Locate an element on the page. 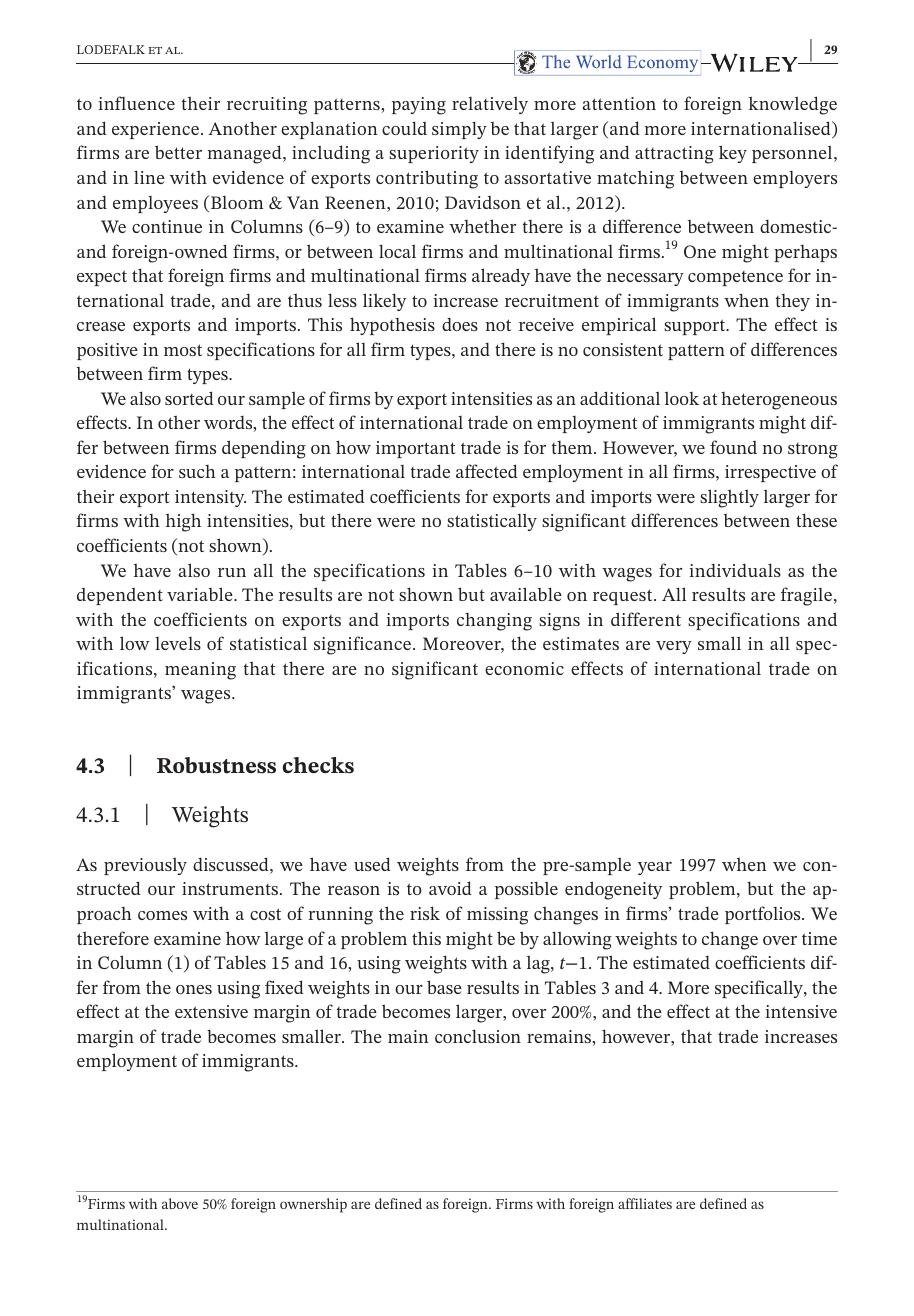 This document has width=914, height=1316. very is located at coordinates (674, 647).
